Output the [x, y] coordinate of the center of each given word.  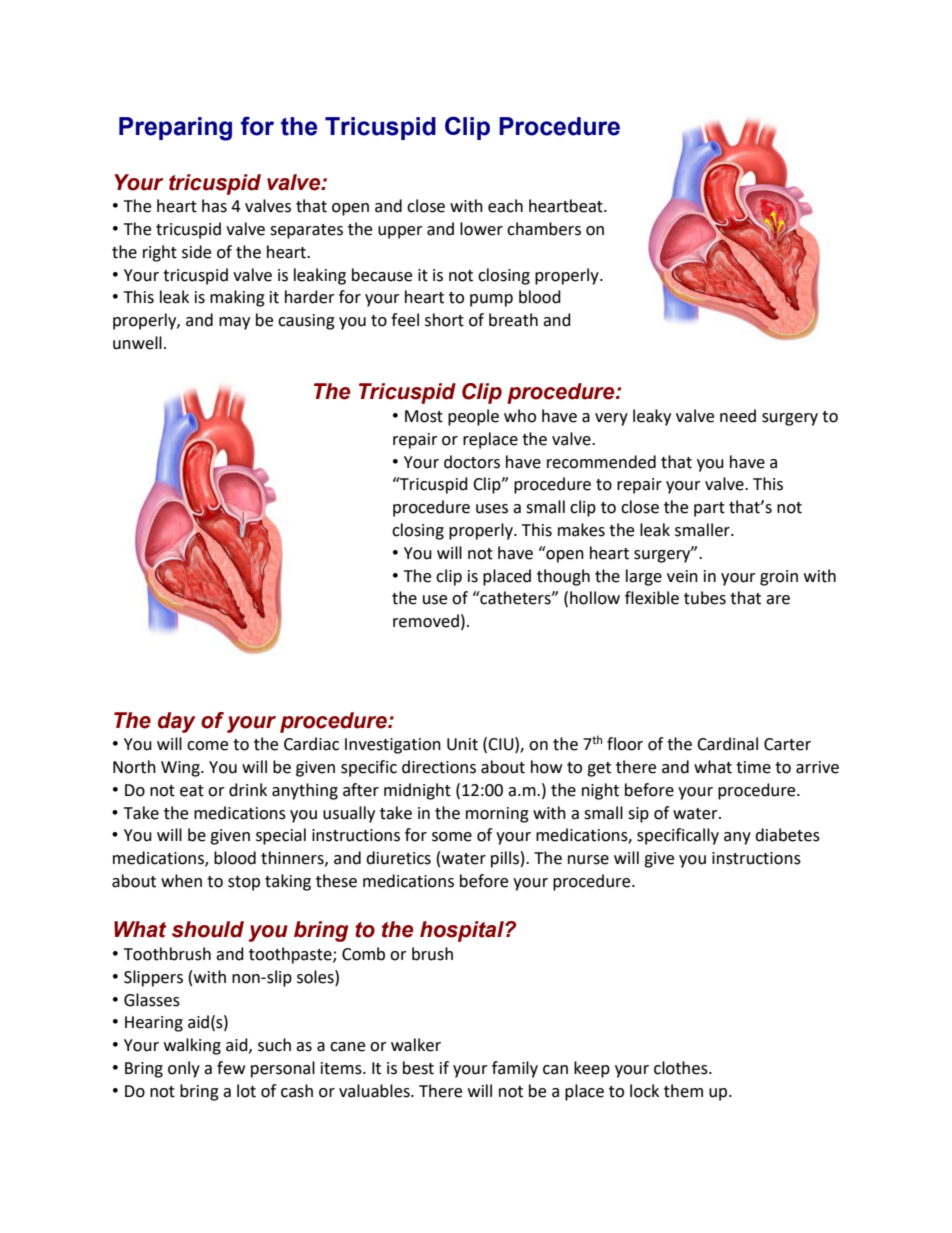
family [515, 1069]
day [177, 722]
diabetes [787, 835]
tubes [705, 598]
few [231, 1068]
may [234, 323]
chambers [544, 229]
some [452, 837]
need [738, 416]
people [473, 417]
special [281, 836]
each [505, 206]
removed [426, 621]
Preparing [175, 129]
